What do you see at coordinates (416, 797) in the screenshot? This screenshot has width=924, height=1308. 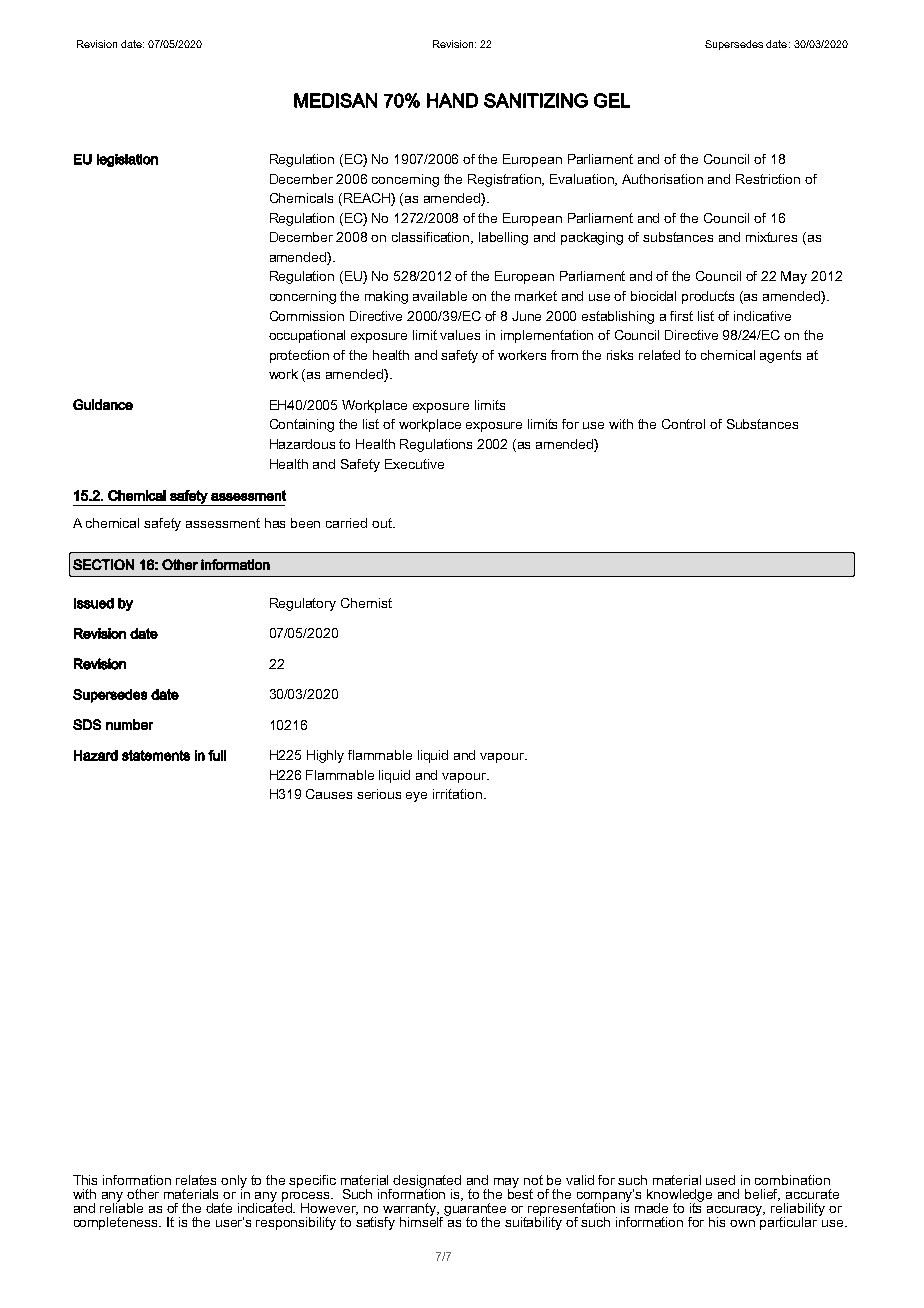 I see `eye` at bounding box center [416, 797].
